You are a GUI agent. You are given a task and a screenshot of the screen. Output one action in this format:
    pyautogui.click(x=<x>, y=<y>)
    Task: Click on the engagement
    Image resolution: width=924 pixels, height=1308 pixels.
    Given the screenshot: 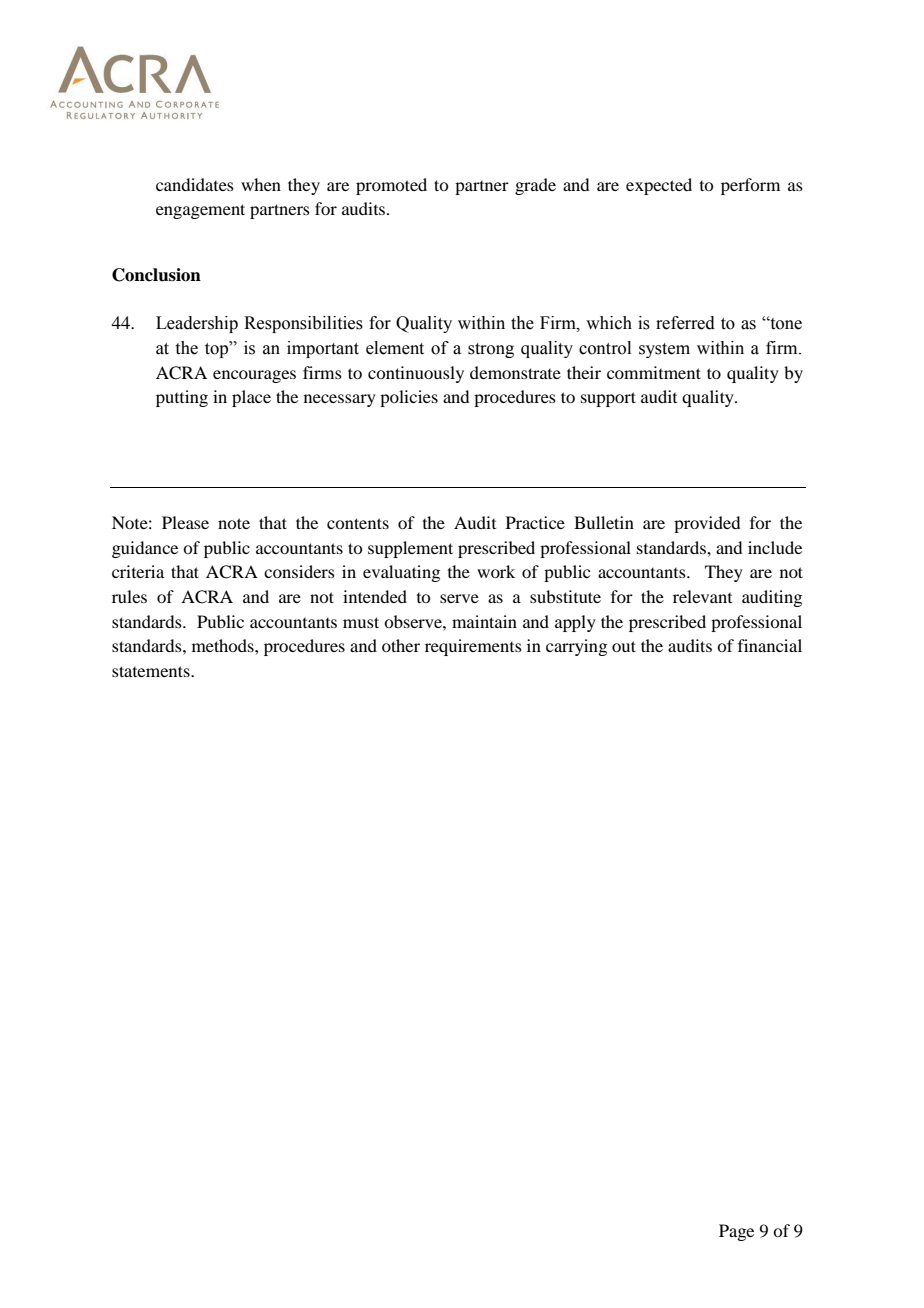 What is the action you would take?
    pyautogui.click(x=200, y=211)
